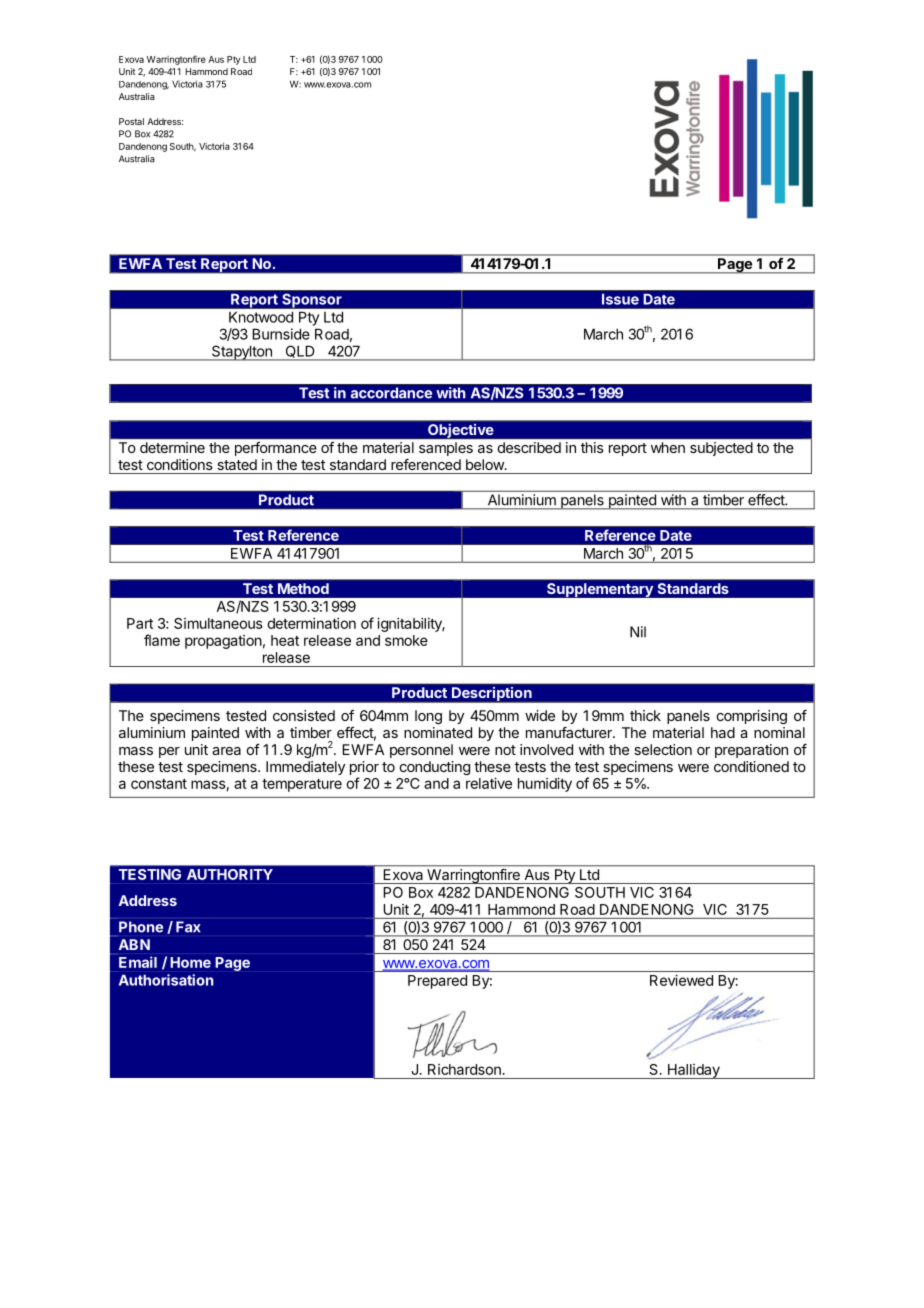 Image resolution: width=924 pixels, height=1308 pixels. I want to click on Authorisation, so click(166, 980).
